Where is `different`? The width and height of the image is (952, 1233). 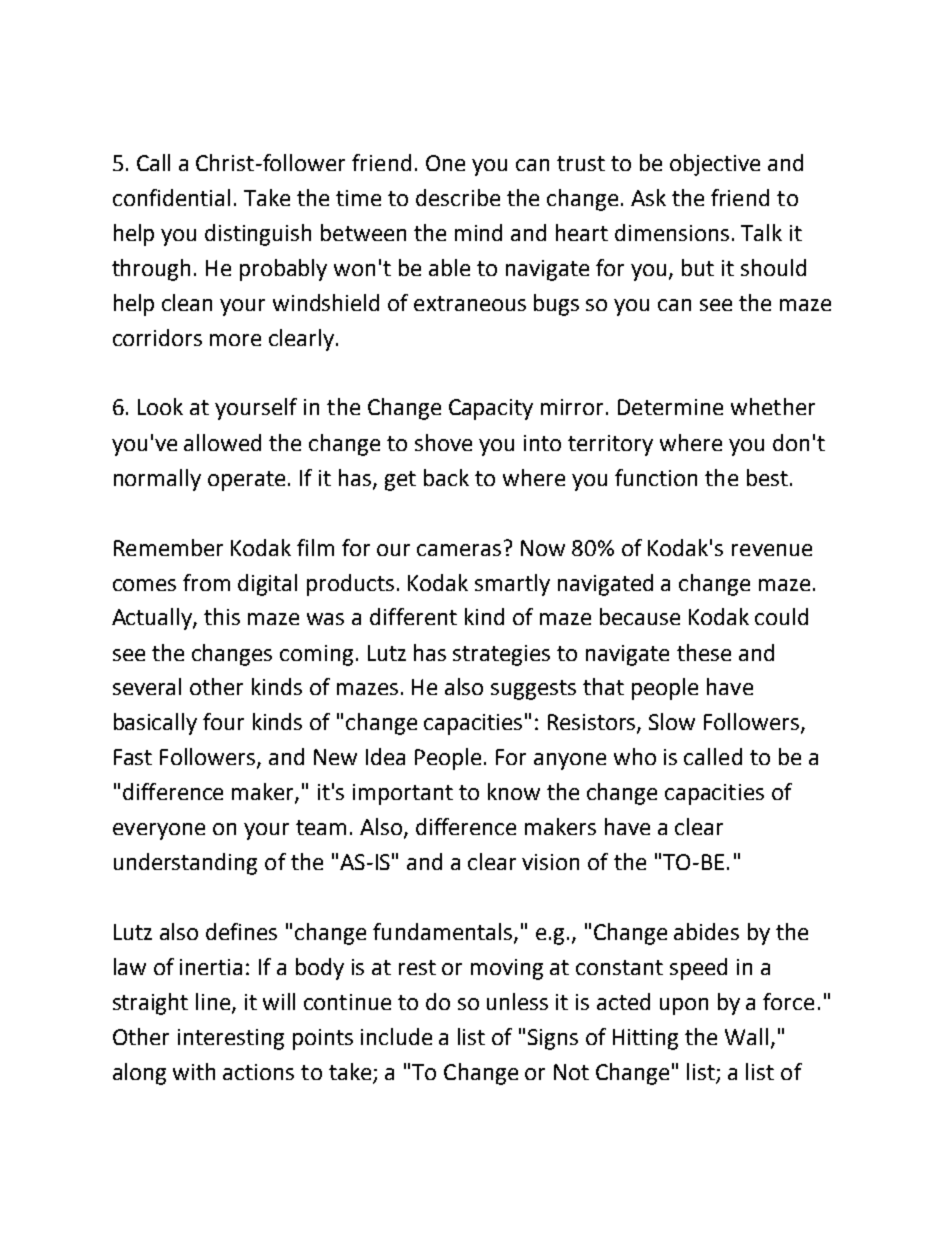
different is located at coordinates (413, 616).
